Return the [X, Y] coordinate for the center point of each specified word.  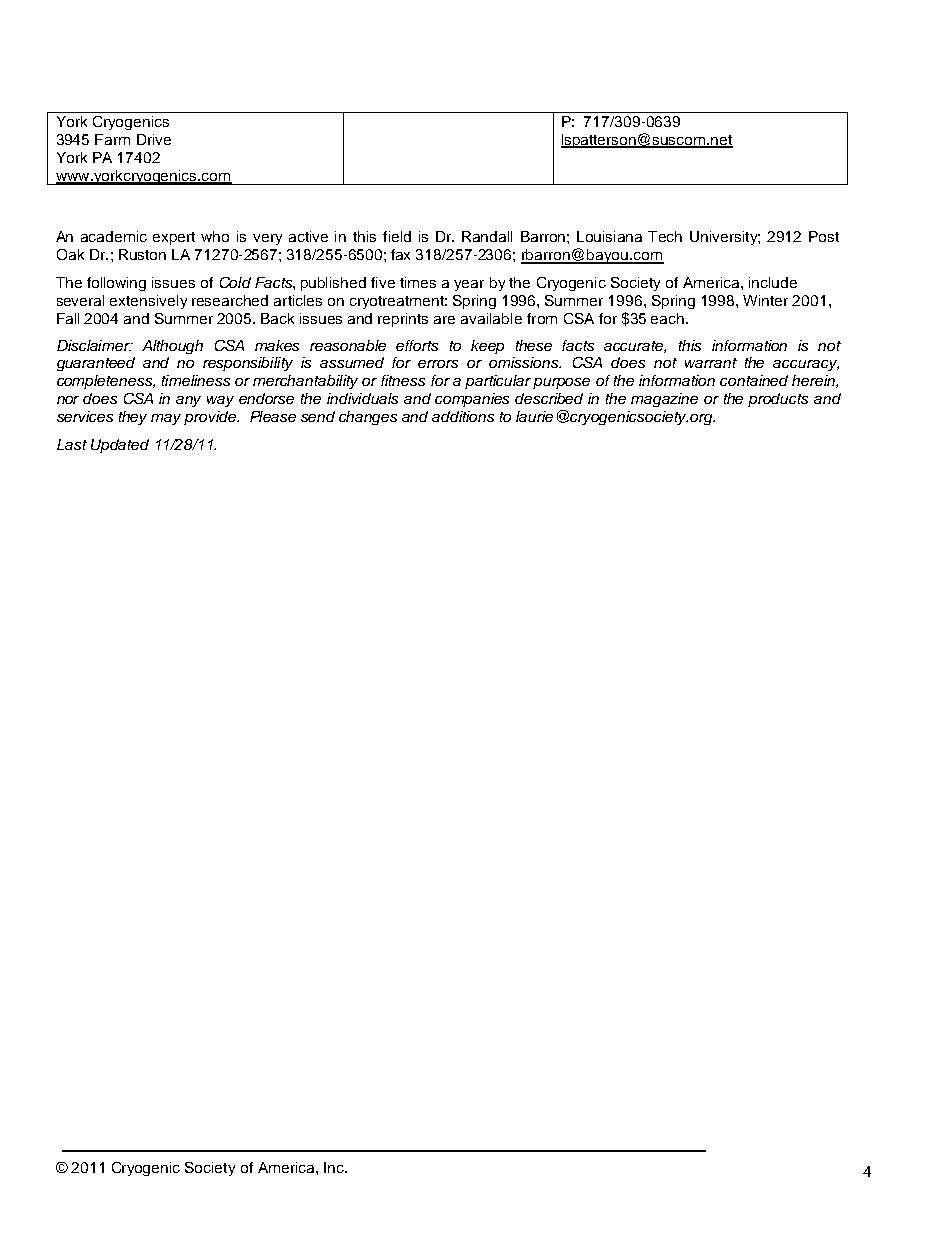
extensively [148, 302]
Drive [154, 139]
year [469, 285]
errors [438, 364]
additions [463, 416]
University [725, 238]
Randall [487, 236]
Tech [665, 236]
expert [174, 238]
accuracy [806, 365]
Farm [112, 139]
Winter [765, 300]
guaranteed [96, 364]
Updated [120, 446]
